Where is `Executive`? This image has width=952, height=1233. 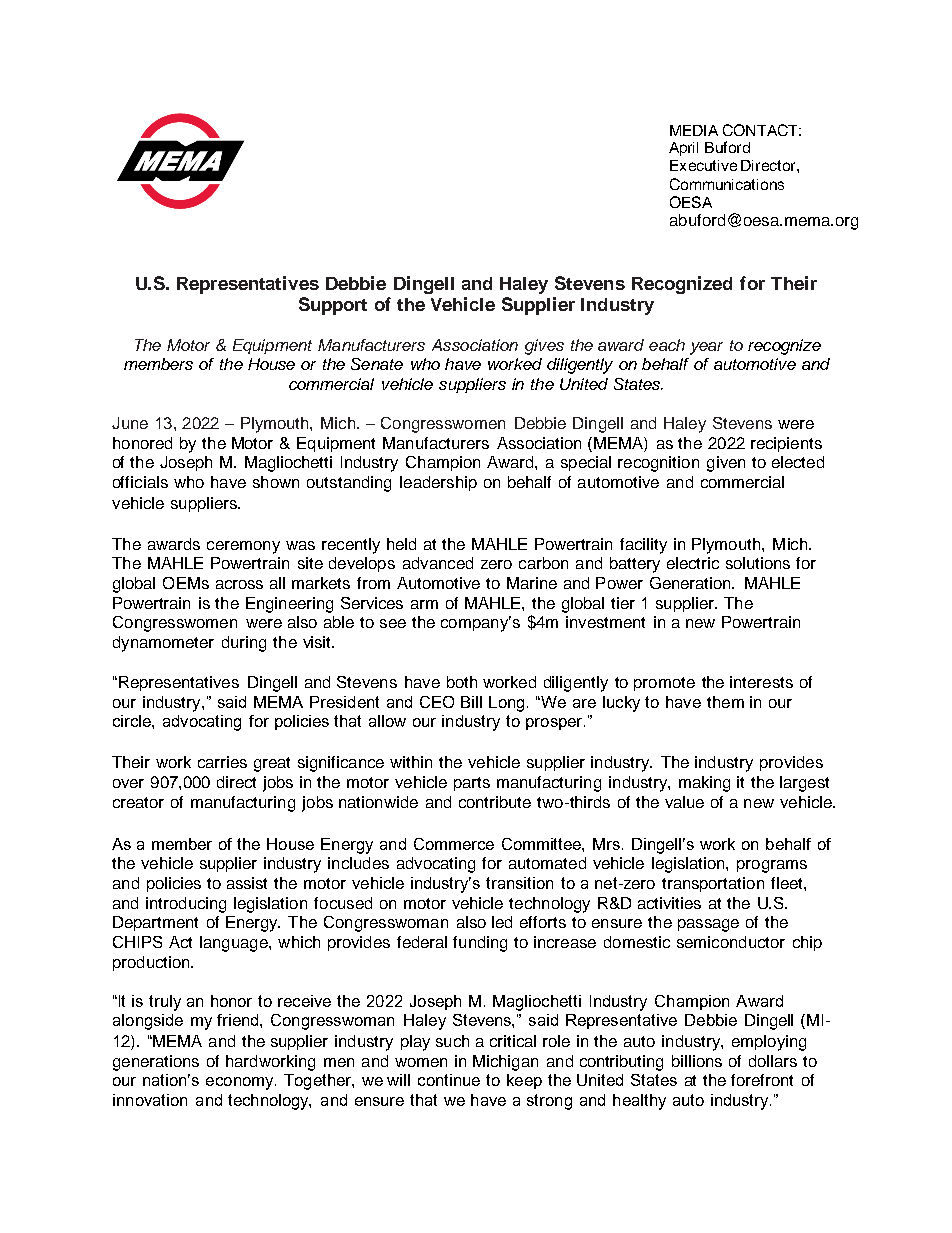
Executive is located at coordinates (703, 165).
